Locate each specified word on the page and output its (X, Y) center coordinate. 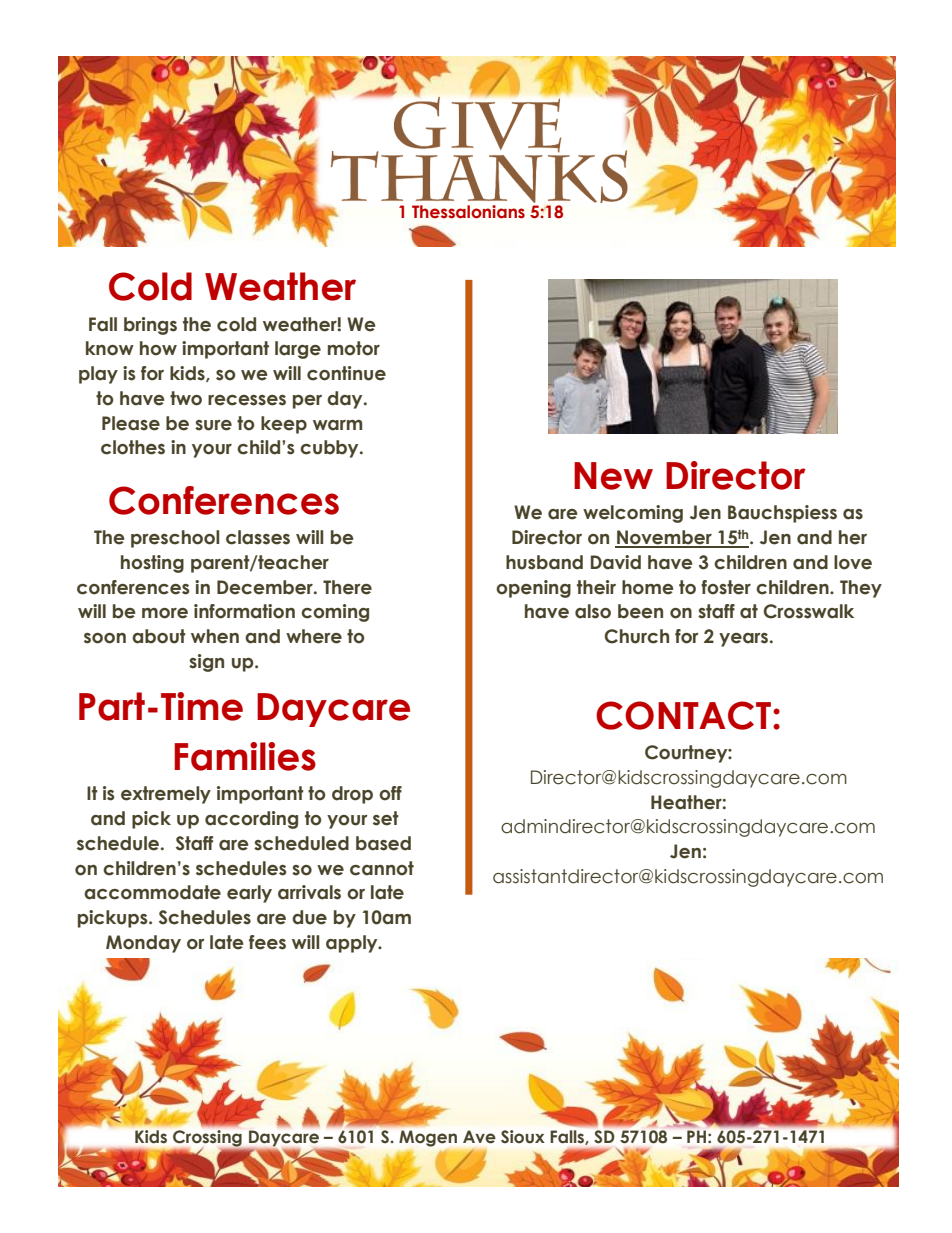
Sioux (523, 1136)
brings (150, 326)
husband (544, 562)
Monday (143, 944)
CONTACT (683, 715)
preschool (175, 539)
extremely (166, 795)
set (386, 818)
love (853, 562)
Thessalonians (468, 212)
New (613, 476)
